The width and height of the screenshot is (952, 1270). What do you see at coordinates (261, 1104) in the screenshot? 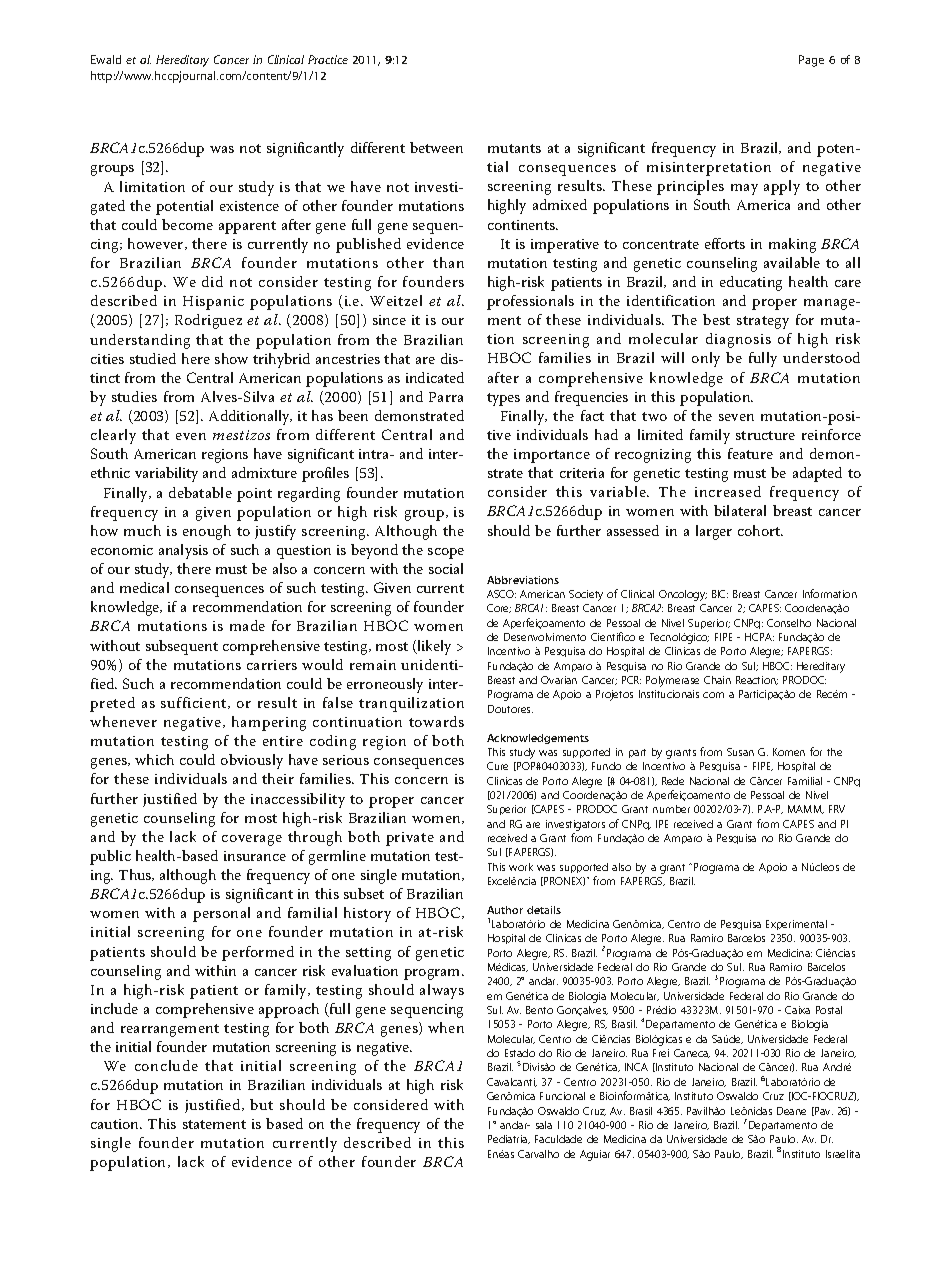
I see `but` at bounding box center [261, 1104].
